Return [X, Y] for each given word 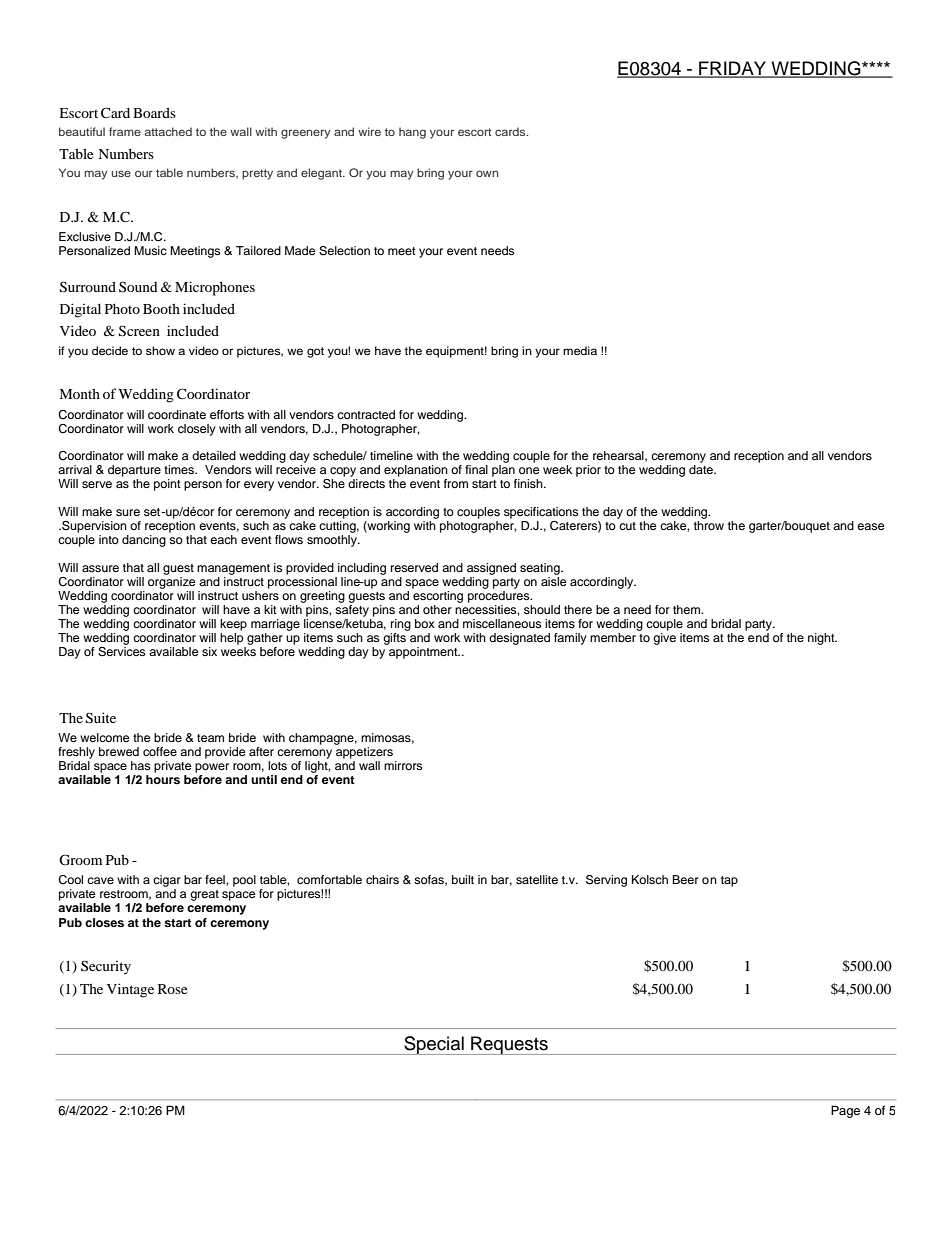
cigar [167, 881]
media [580, 350]
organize [172, 583]
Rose [172, 989]
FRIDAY [733, 69]
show [160, 350]
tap [729, 881]
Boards [154, 112]
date [702, 469]
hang [412, 133]
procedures [500, 595]
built [463, 879]
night [822, 639]
